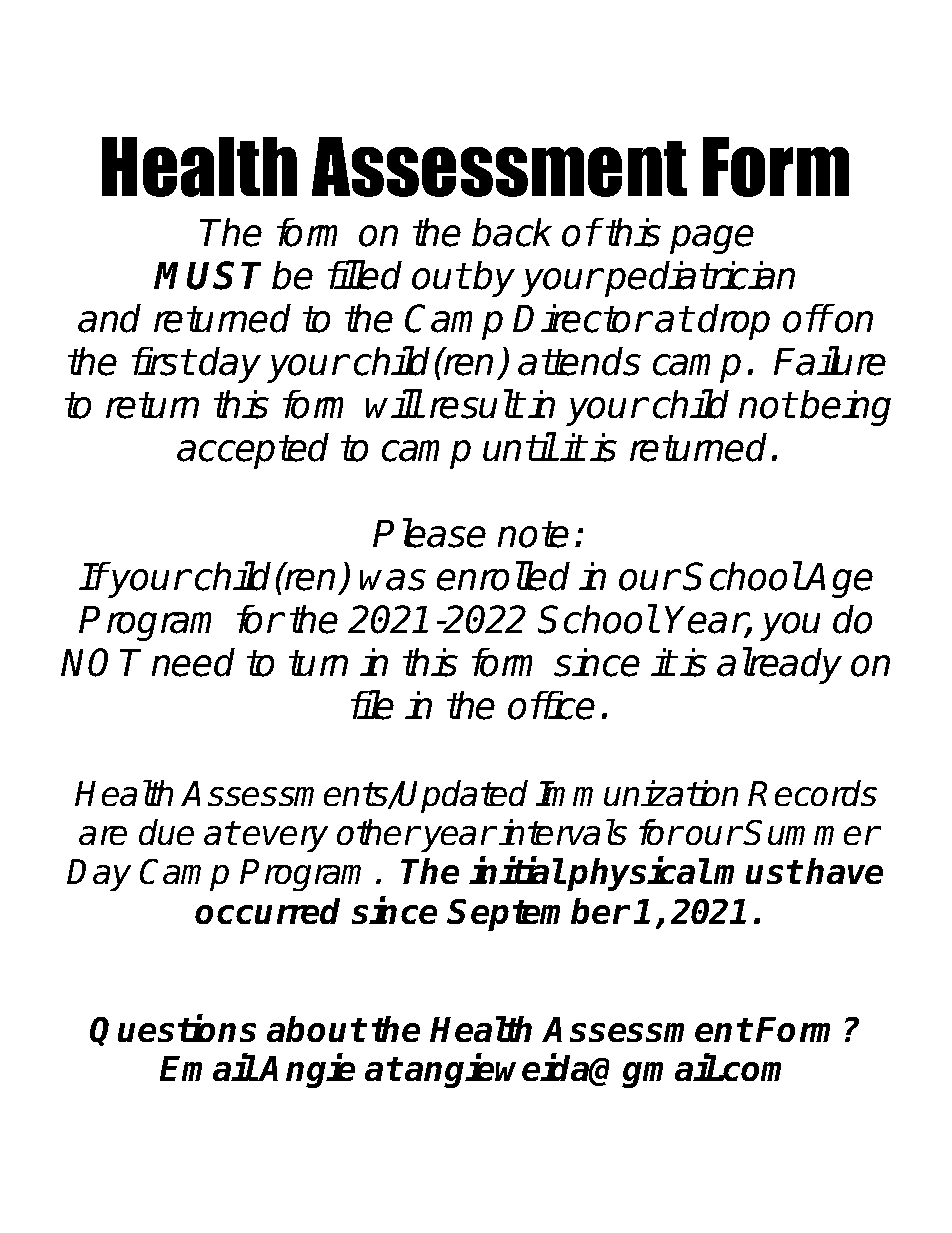  Describe the element at coordinates (267, 911) in the image. I see `occurred` at that location.
